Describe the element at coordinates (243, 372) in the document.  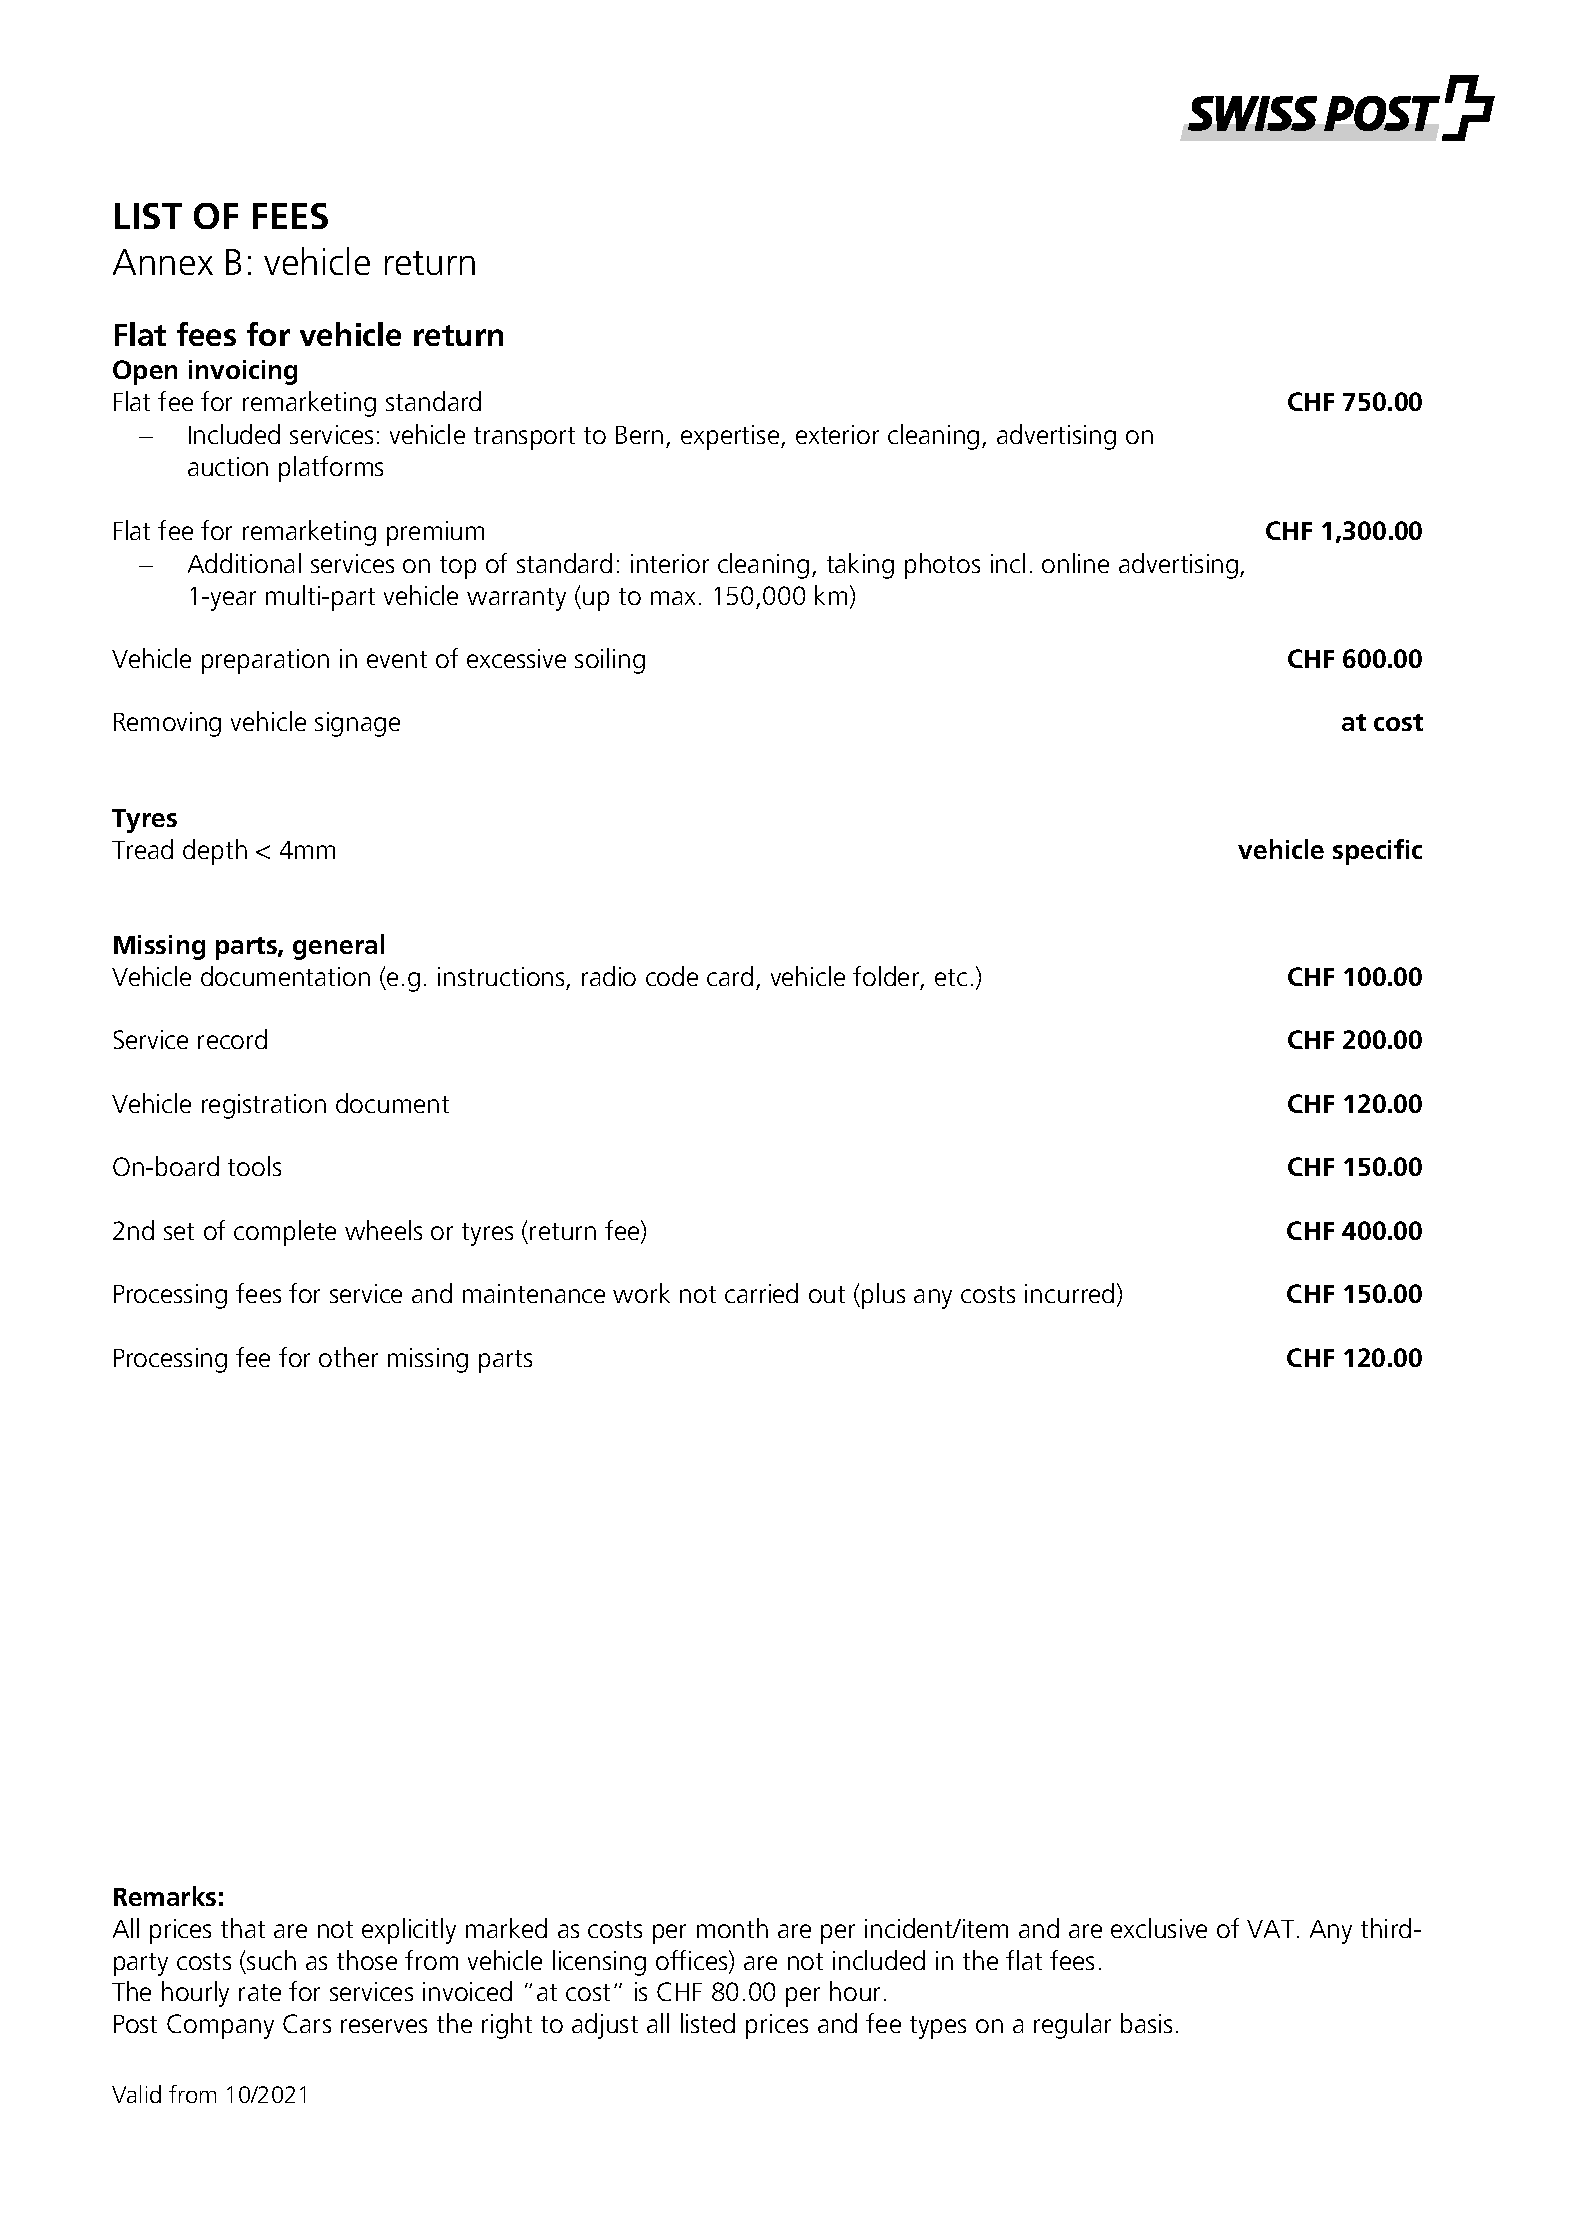
I see `invoicing` at that location.
